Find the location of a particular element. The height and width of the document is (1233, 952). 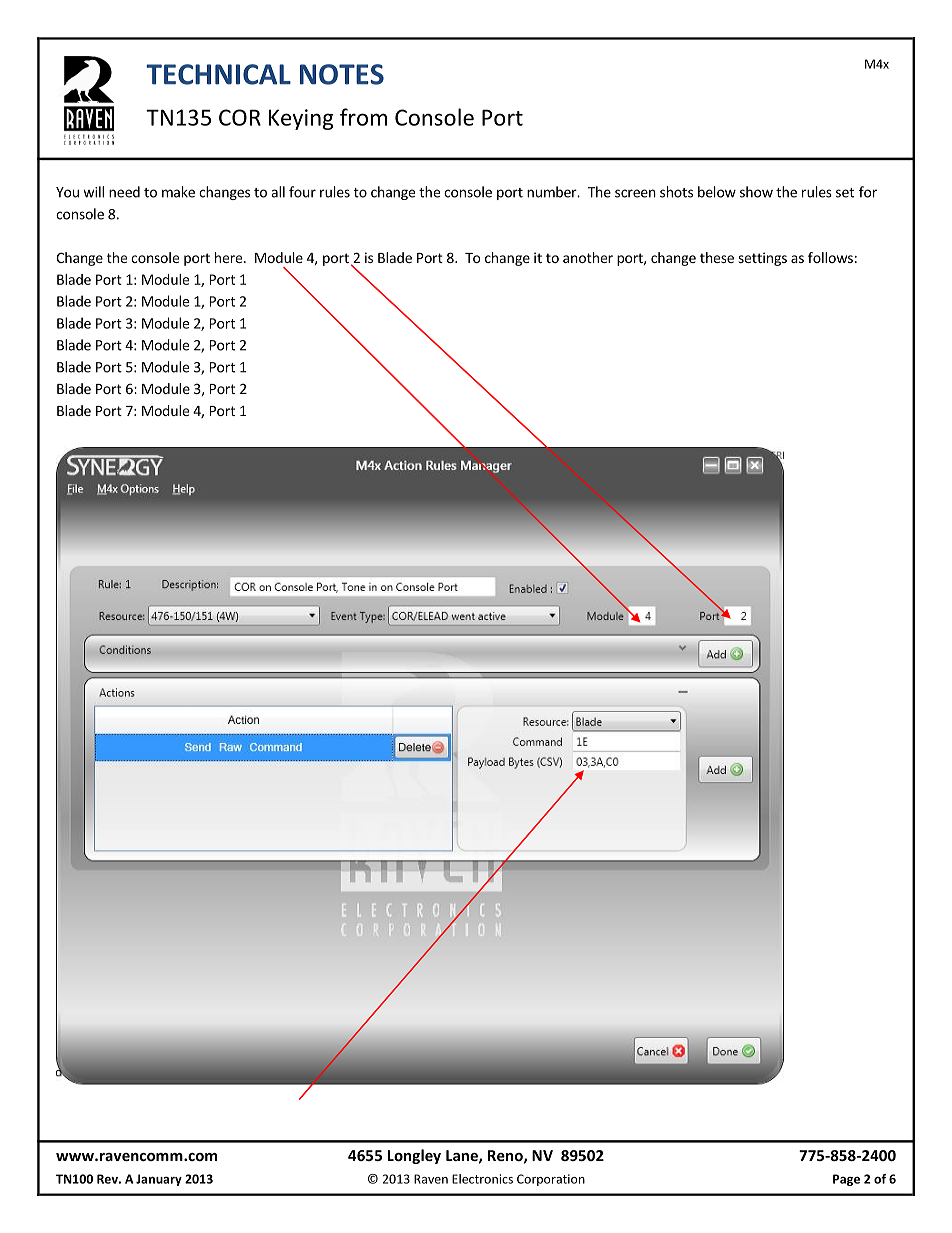

from is located at coordinates (363, 117).
